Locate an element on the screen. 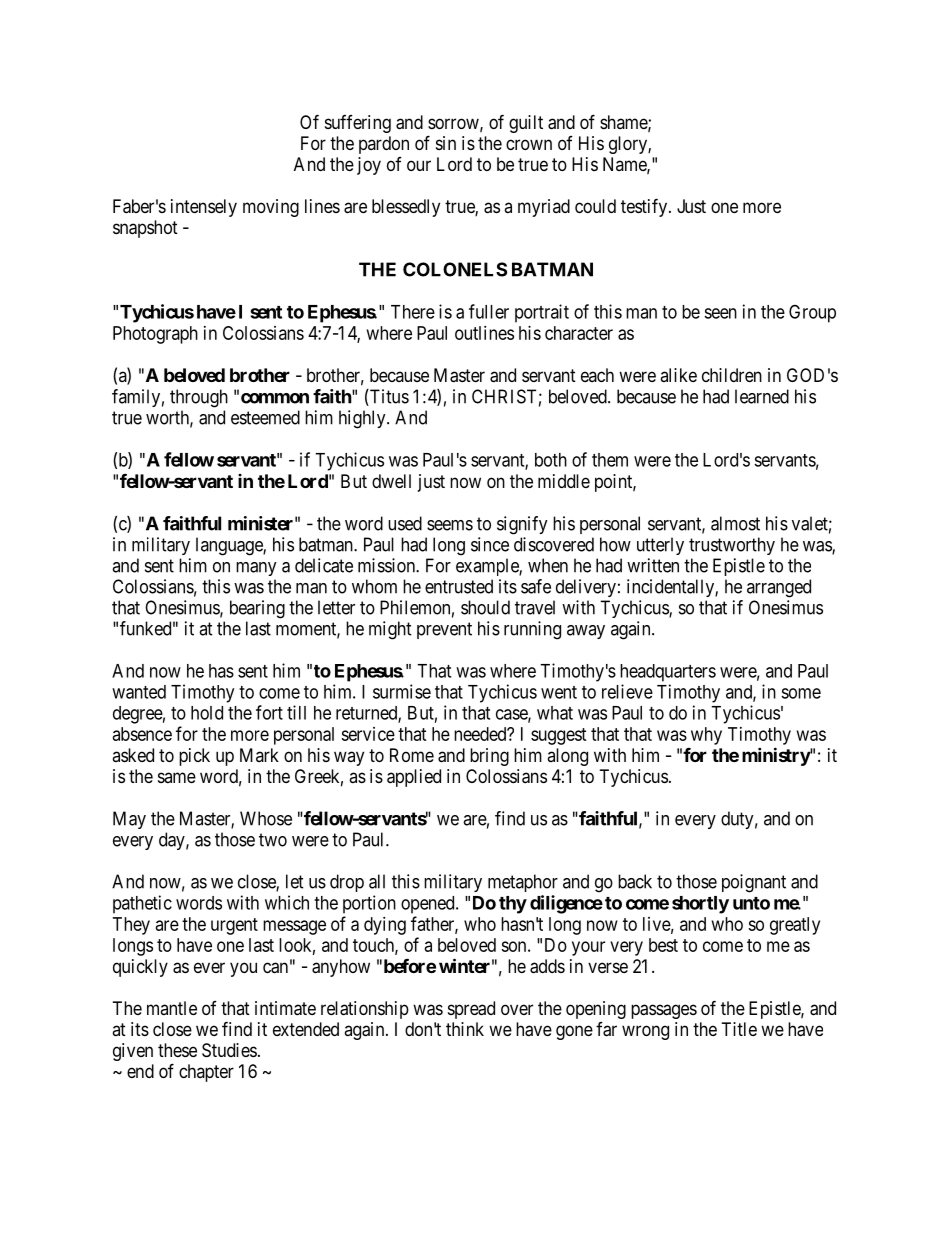 The width and height of the screenshot is (952, 1233). crown is located at coordinates (529, 144).
